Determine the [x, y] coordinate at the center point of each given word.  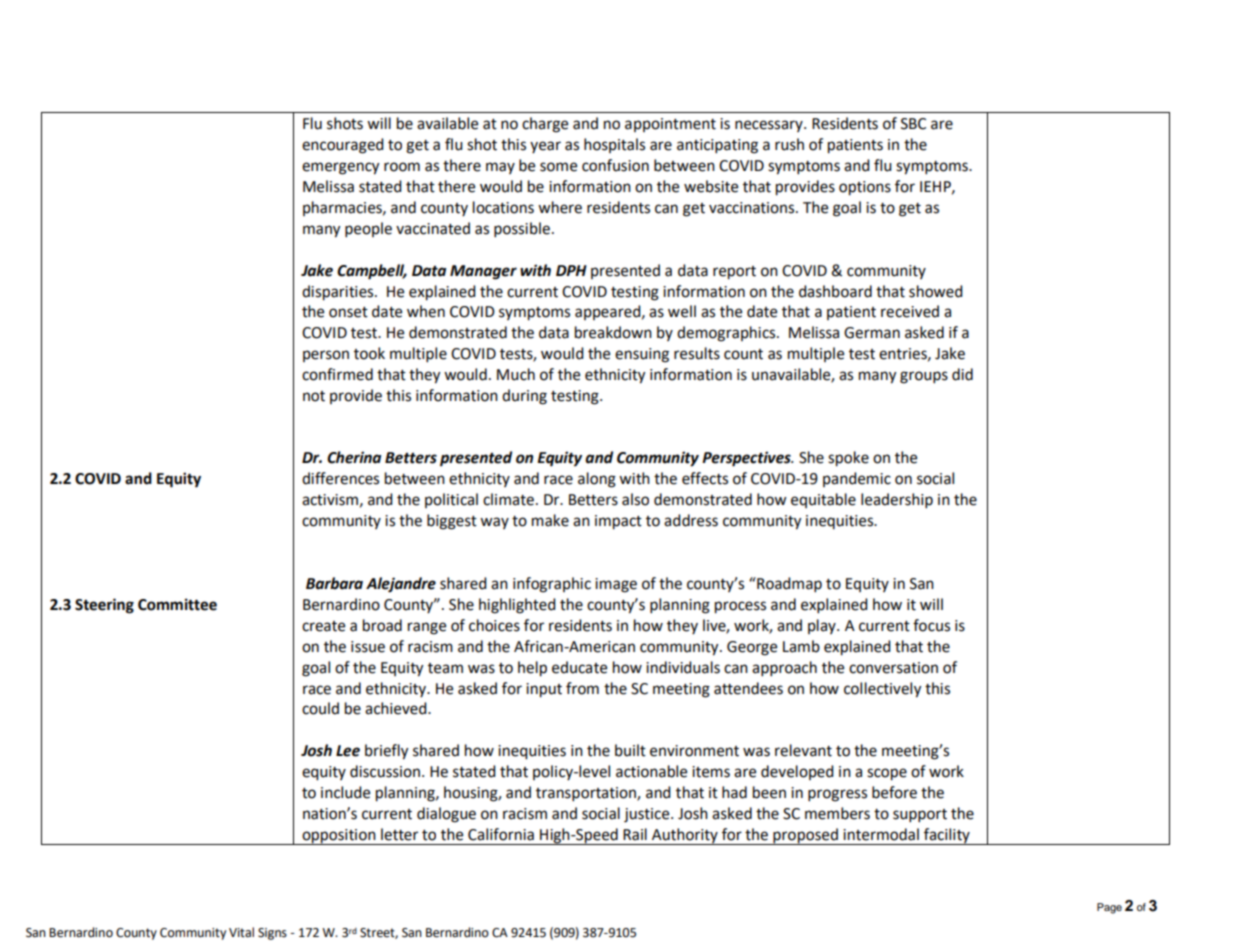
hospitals [614, 145]
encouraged [343, 146]
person [326, 356]
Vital [241, 932]
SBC [913, 124]
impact [618, 522]
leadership [897, 501]
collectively [882, 690]
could [320, 708]
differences [340, 478]
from [582, 688]
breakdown [613, 332]
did [962, 374]
